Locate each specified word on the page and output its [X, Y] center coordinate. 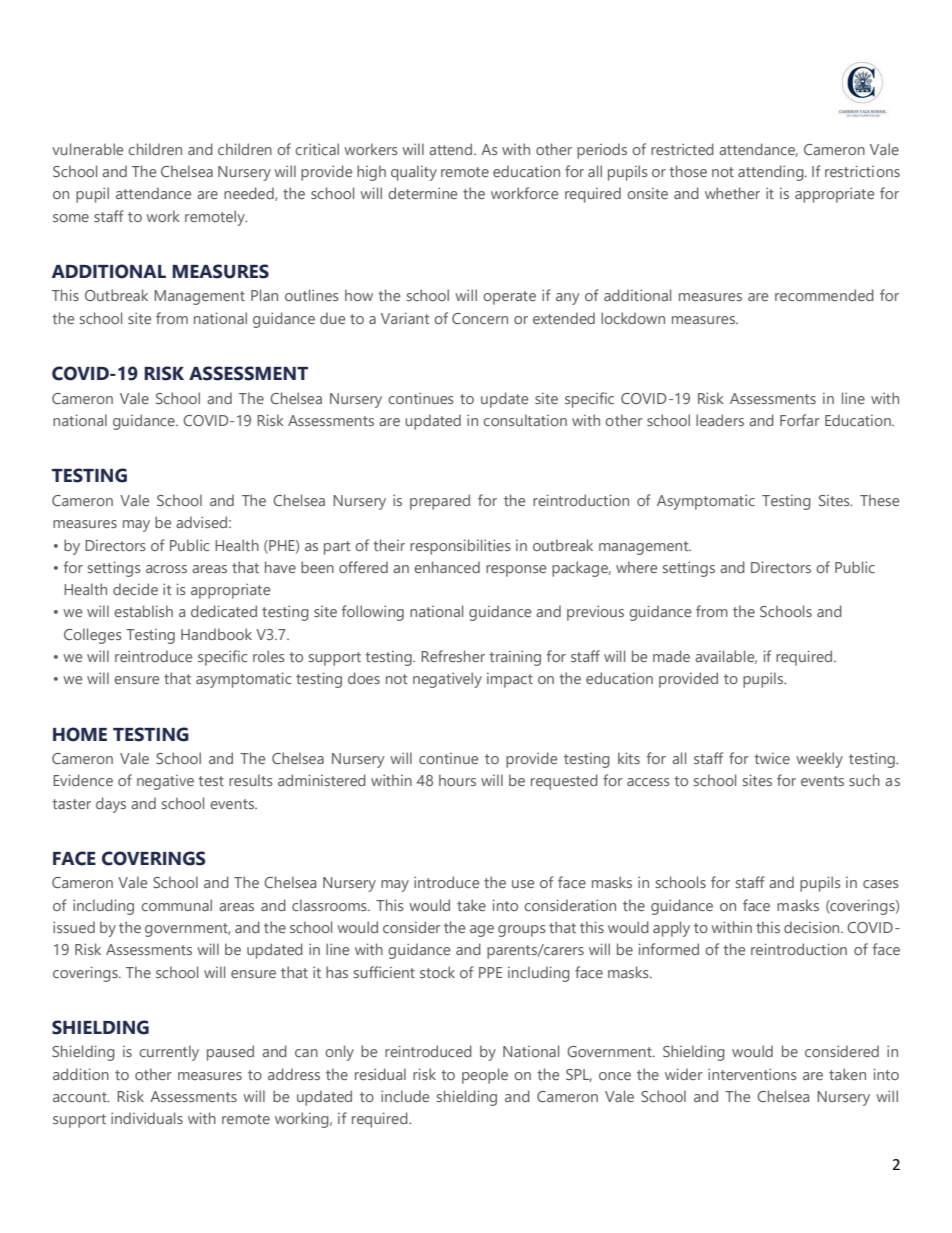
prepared [440, 502]
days [111, 805]
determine [422, 193]
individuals [147, 1118]
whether [732, 193]
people [485, 1076]
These [879, 500]
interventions [752, 1074]
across [166, 569]
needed [250, 194]
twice [772, 758]
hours [457, 780]
